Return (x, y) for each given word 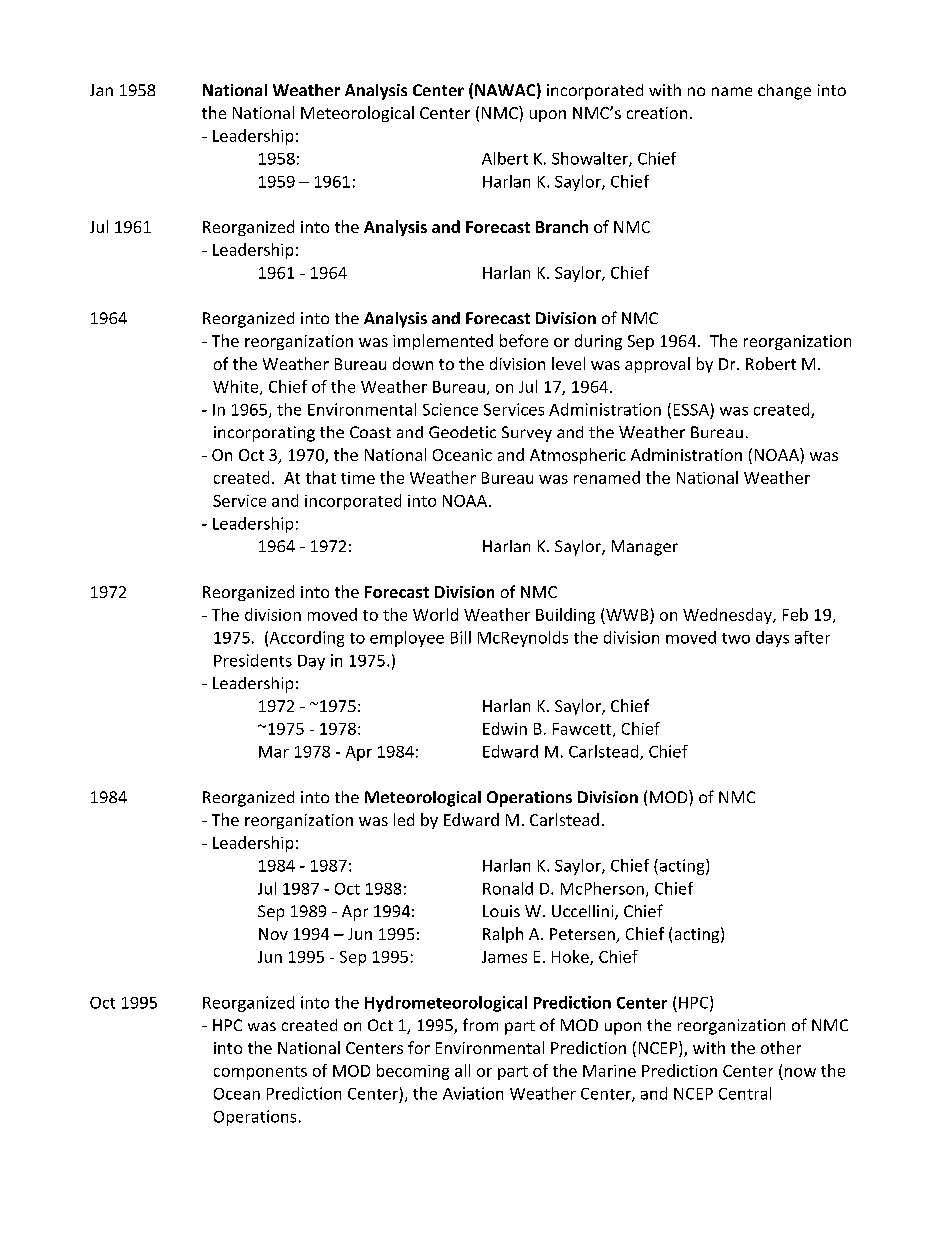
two (736, 638)
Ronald (508, 888)
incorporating (264, 434)
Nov (273, 934)
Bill (461, 637)
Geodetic (462, 432)
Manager (645, 548)
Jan (101, 90)
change (784, 92)
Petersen (583, 935)
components (260, 1073)
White (237, 387)
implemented (443, 342)
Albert (505, 158)
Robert (771, 363)
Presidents (253, 660)
